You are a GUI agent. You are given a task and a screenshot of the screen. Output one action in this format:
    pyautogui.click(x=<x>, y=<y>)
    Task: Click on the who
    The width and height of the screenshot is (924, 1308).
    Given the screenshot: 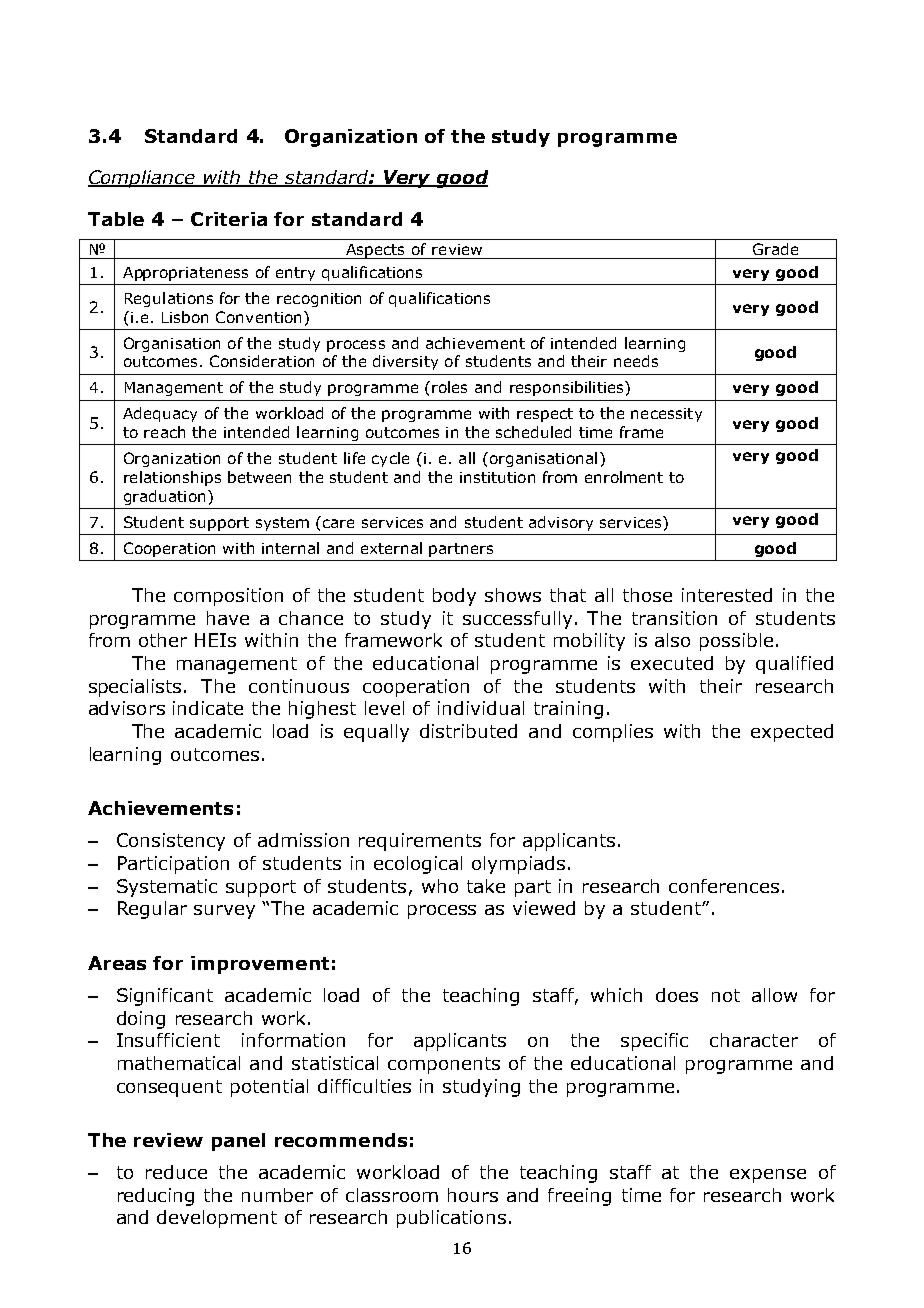 What is the action you would take?
    pyautogui.click(x=440, y=886)
